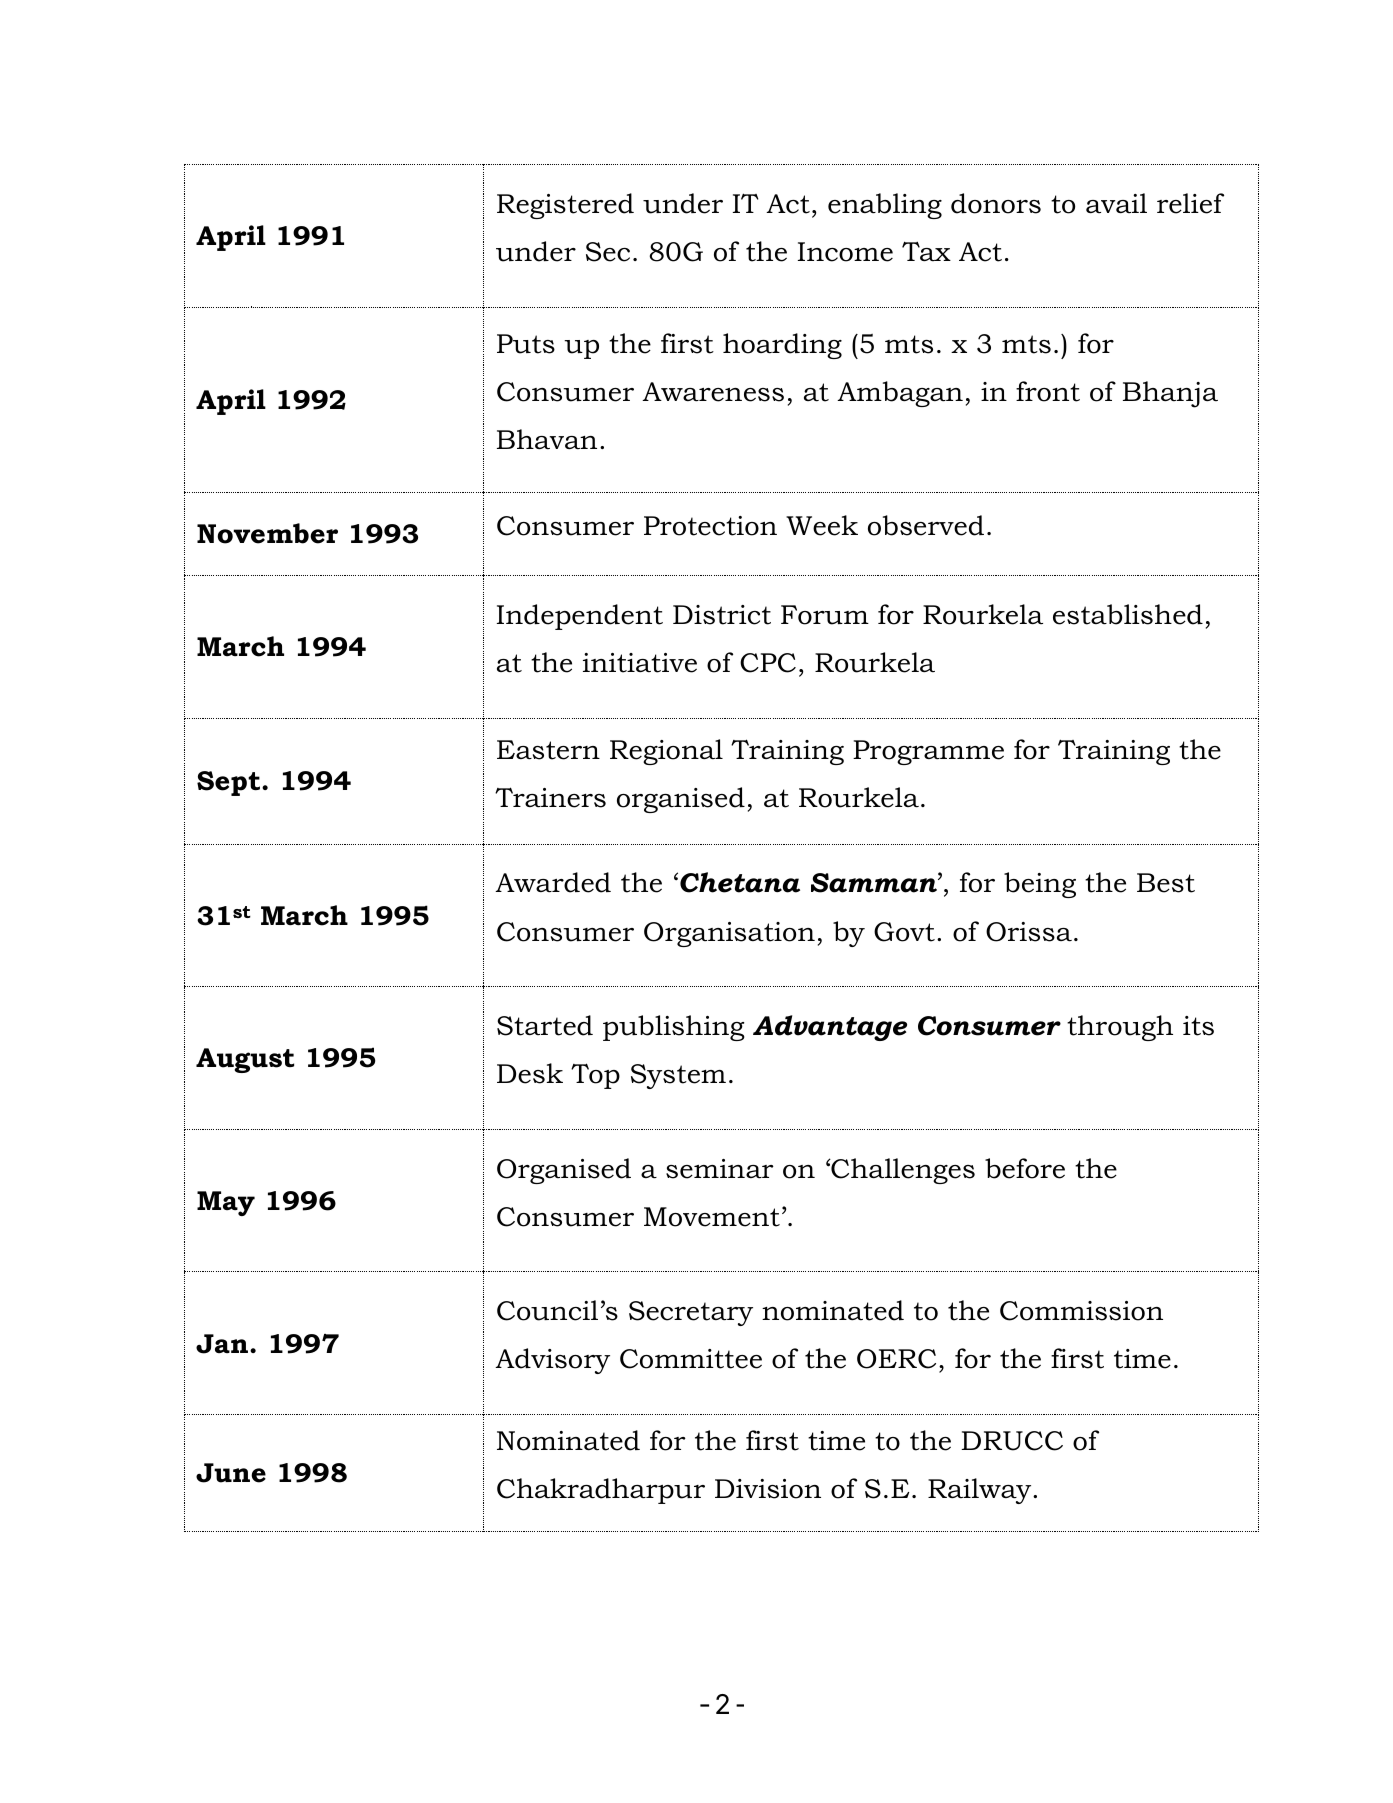  I want to click on November, so click(267, 533).
